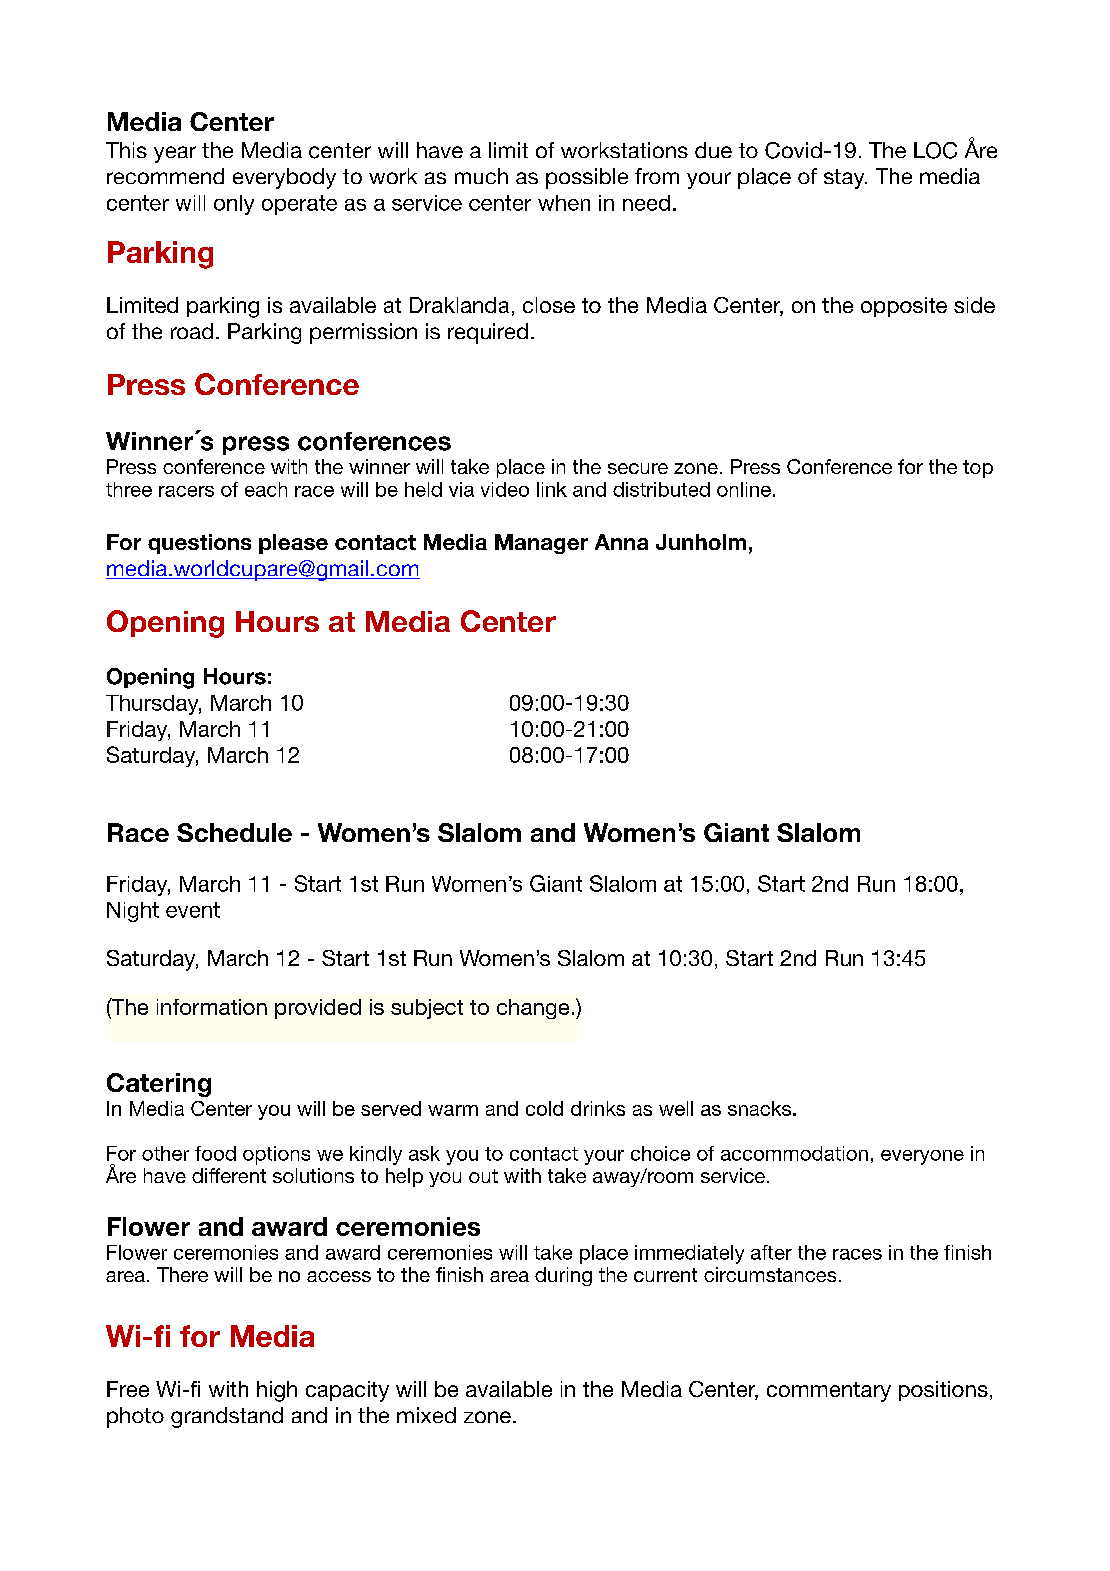  I want to click on Schedule, so click(234, 832).
